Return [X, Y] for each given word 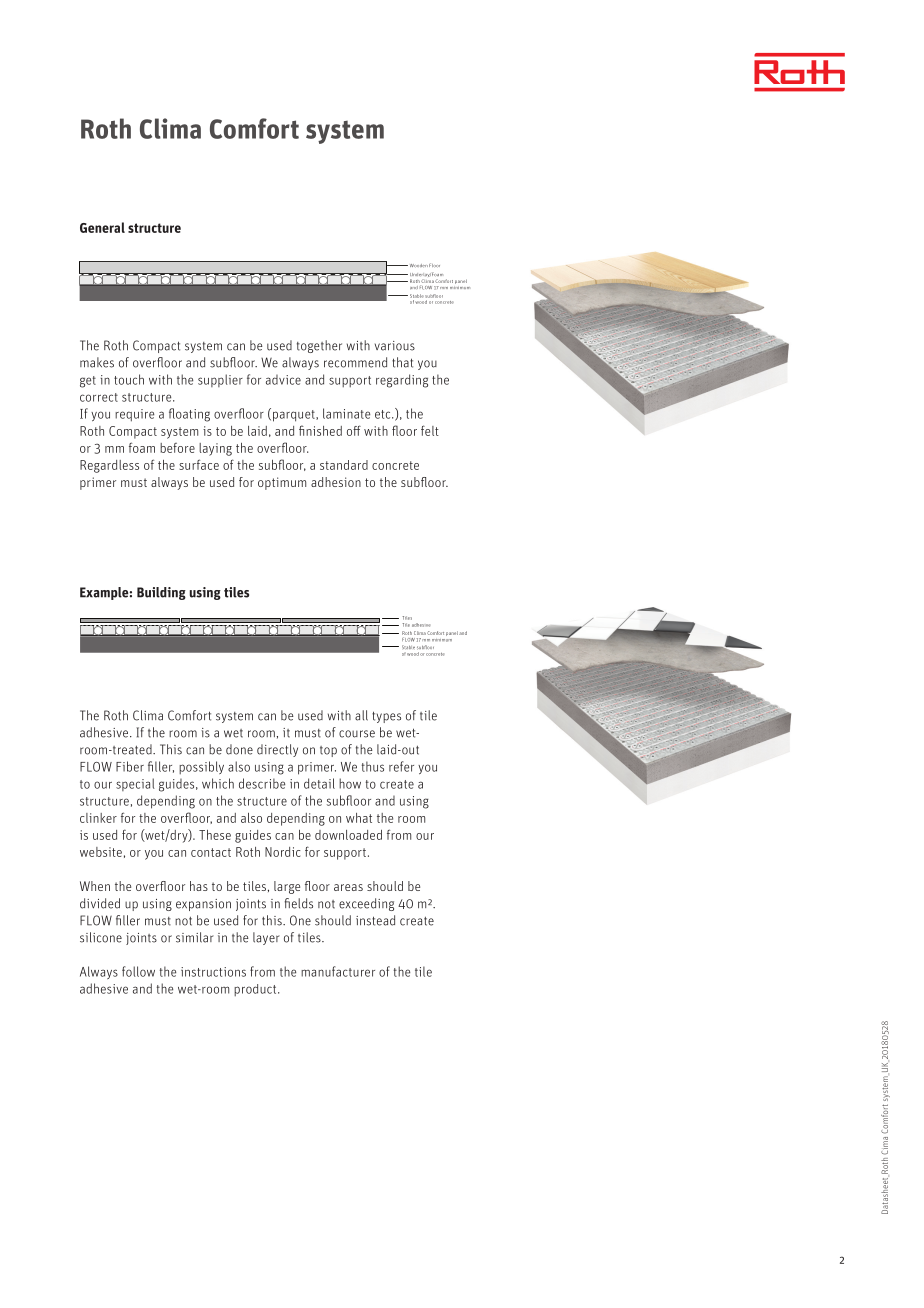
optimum [282, 483]
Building [161, 593]
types [386, 717]
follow [138, 971]
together [319, 346]
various [395, 346]
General [102, 227]
